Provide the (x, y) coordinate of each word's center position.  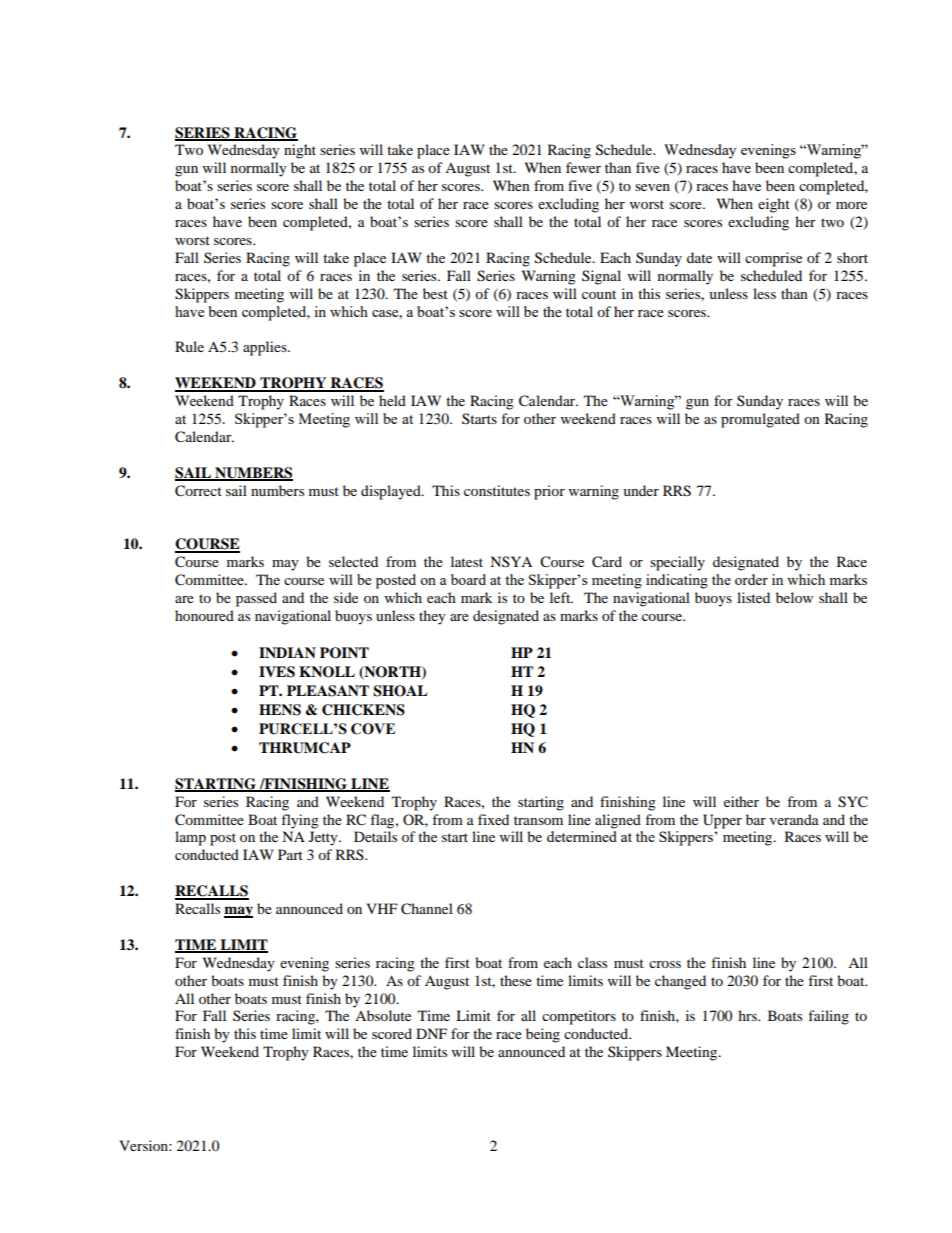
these (516, 980)
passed (256, 599)
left (561, 597)
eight (774, 205)
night (300, 151)
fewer (583, 167)
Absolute (383, 1015)
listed (753, 597)
